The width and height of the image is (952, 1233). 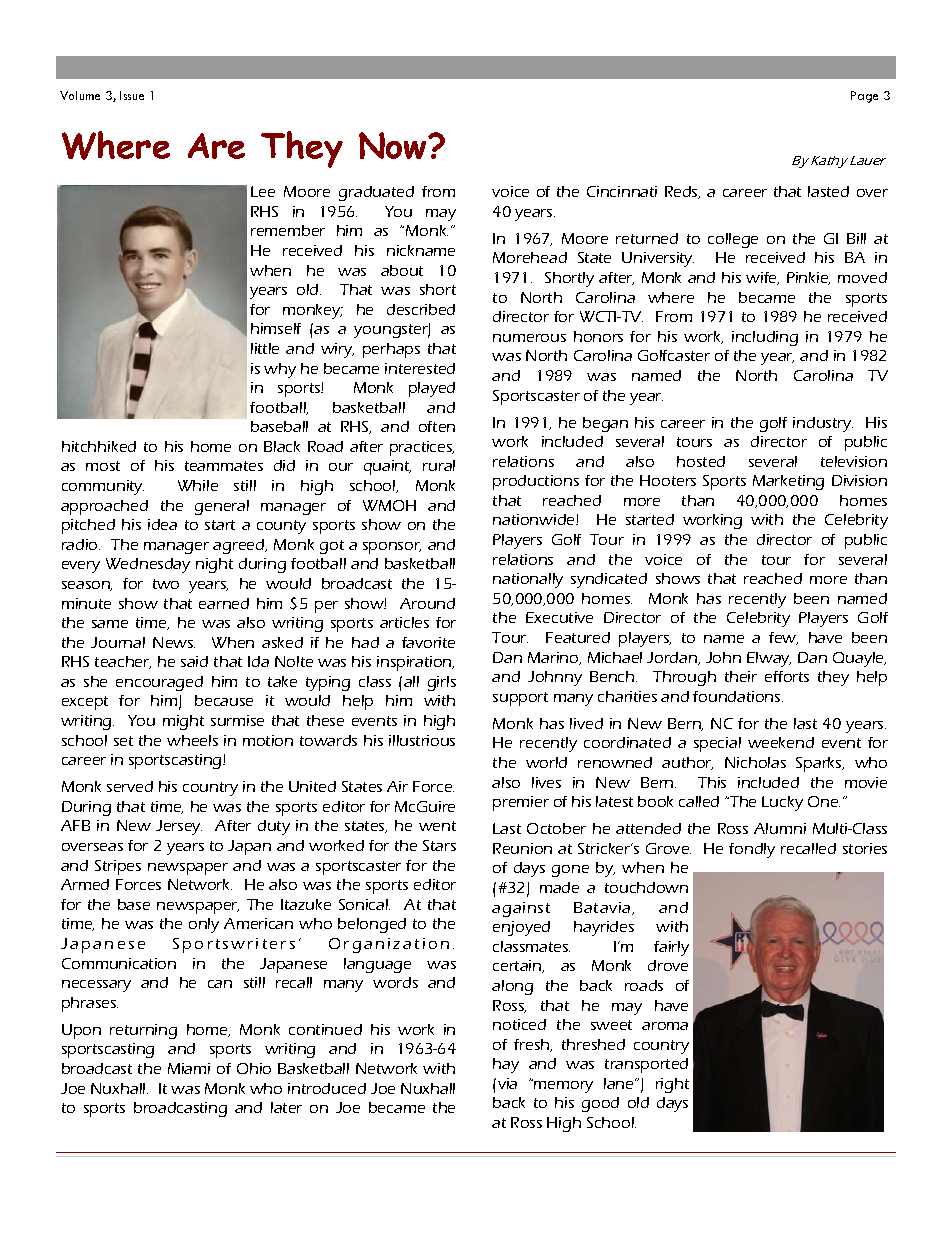 I want to click on right, so click(x=672, y=1085).
